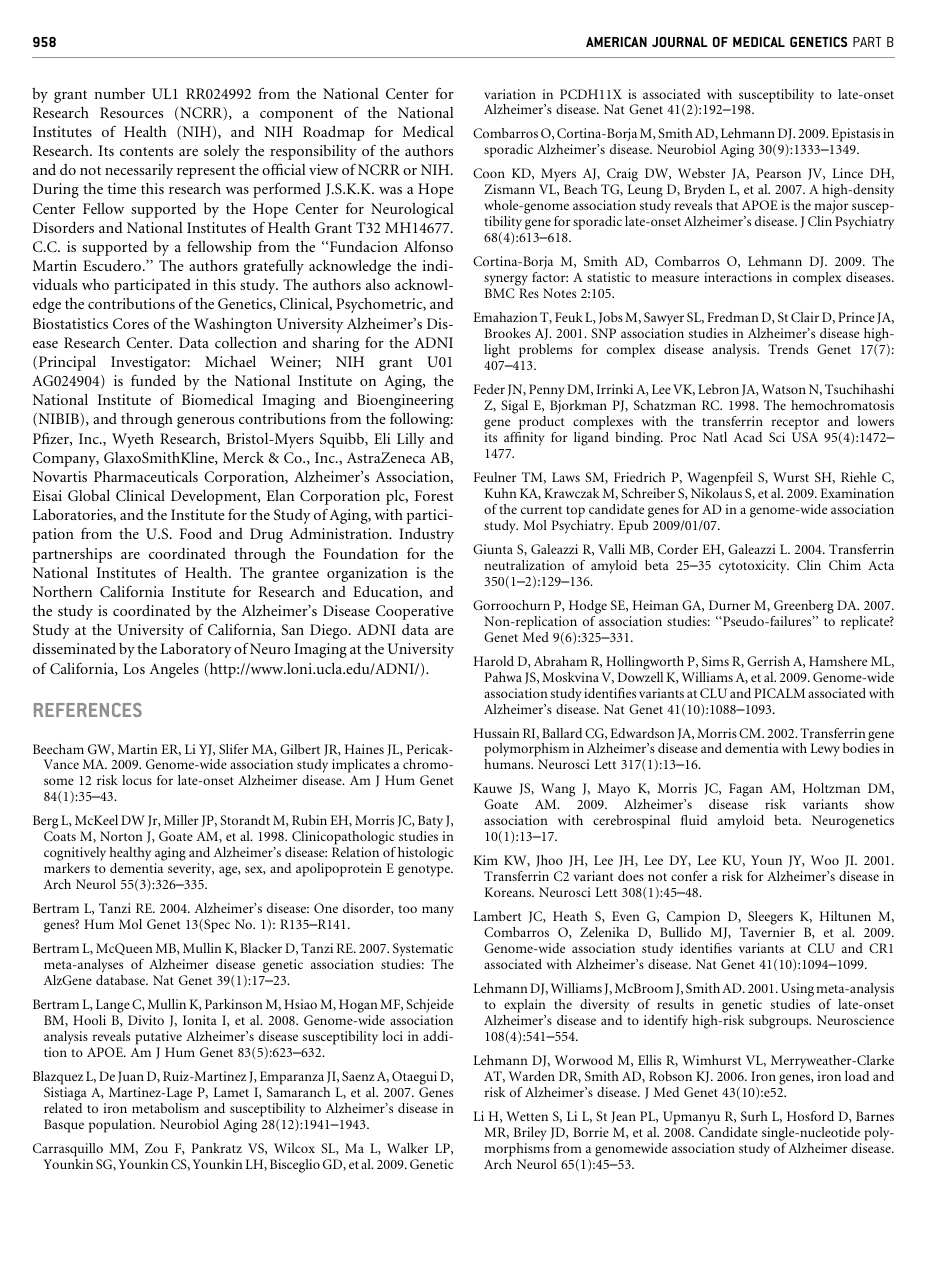  What do you see at coordinates (196, 650) in the document?
I see `Laboratory` at bounding box center [196, 650].
